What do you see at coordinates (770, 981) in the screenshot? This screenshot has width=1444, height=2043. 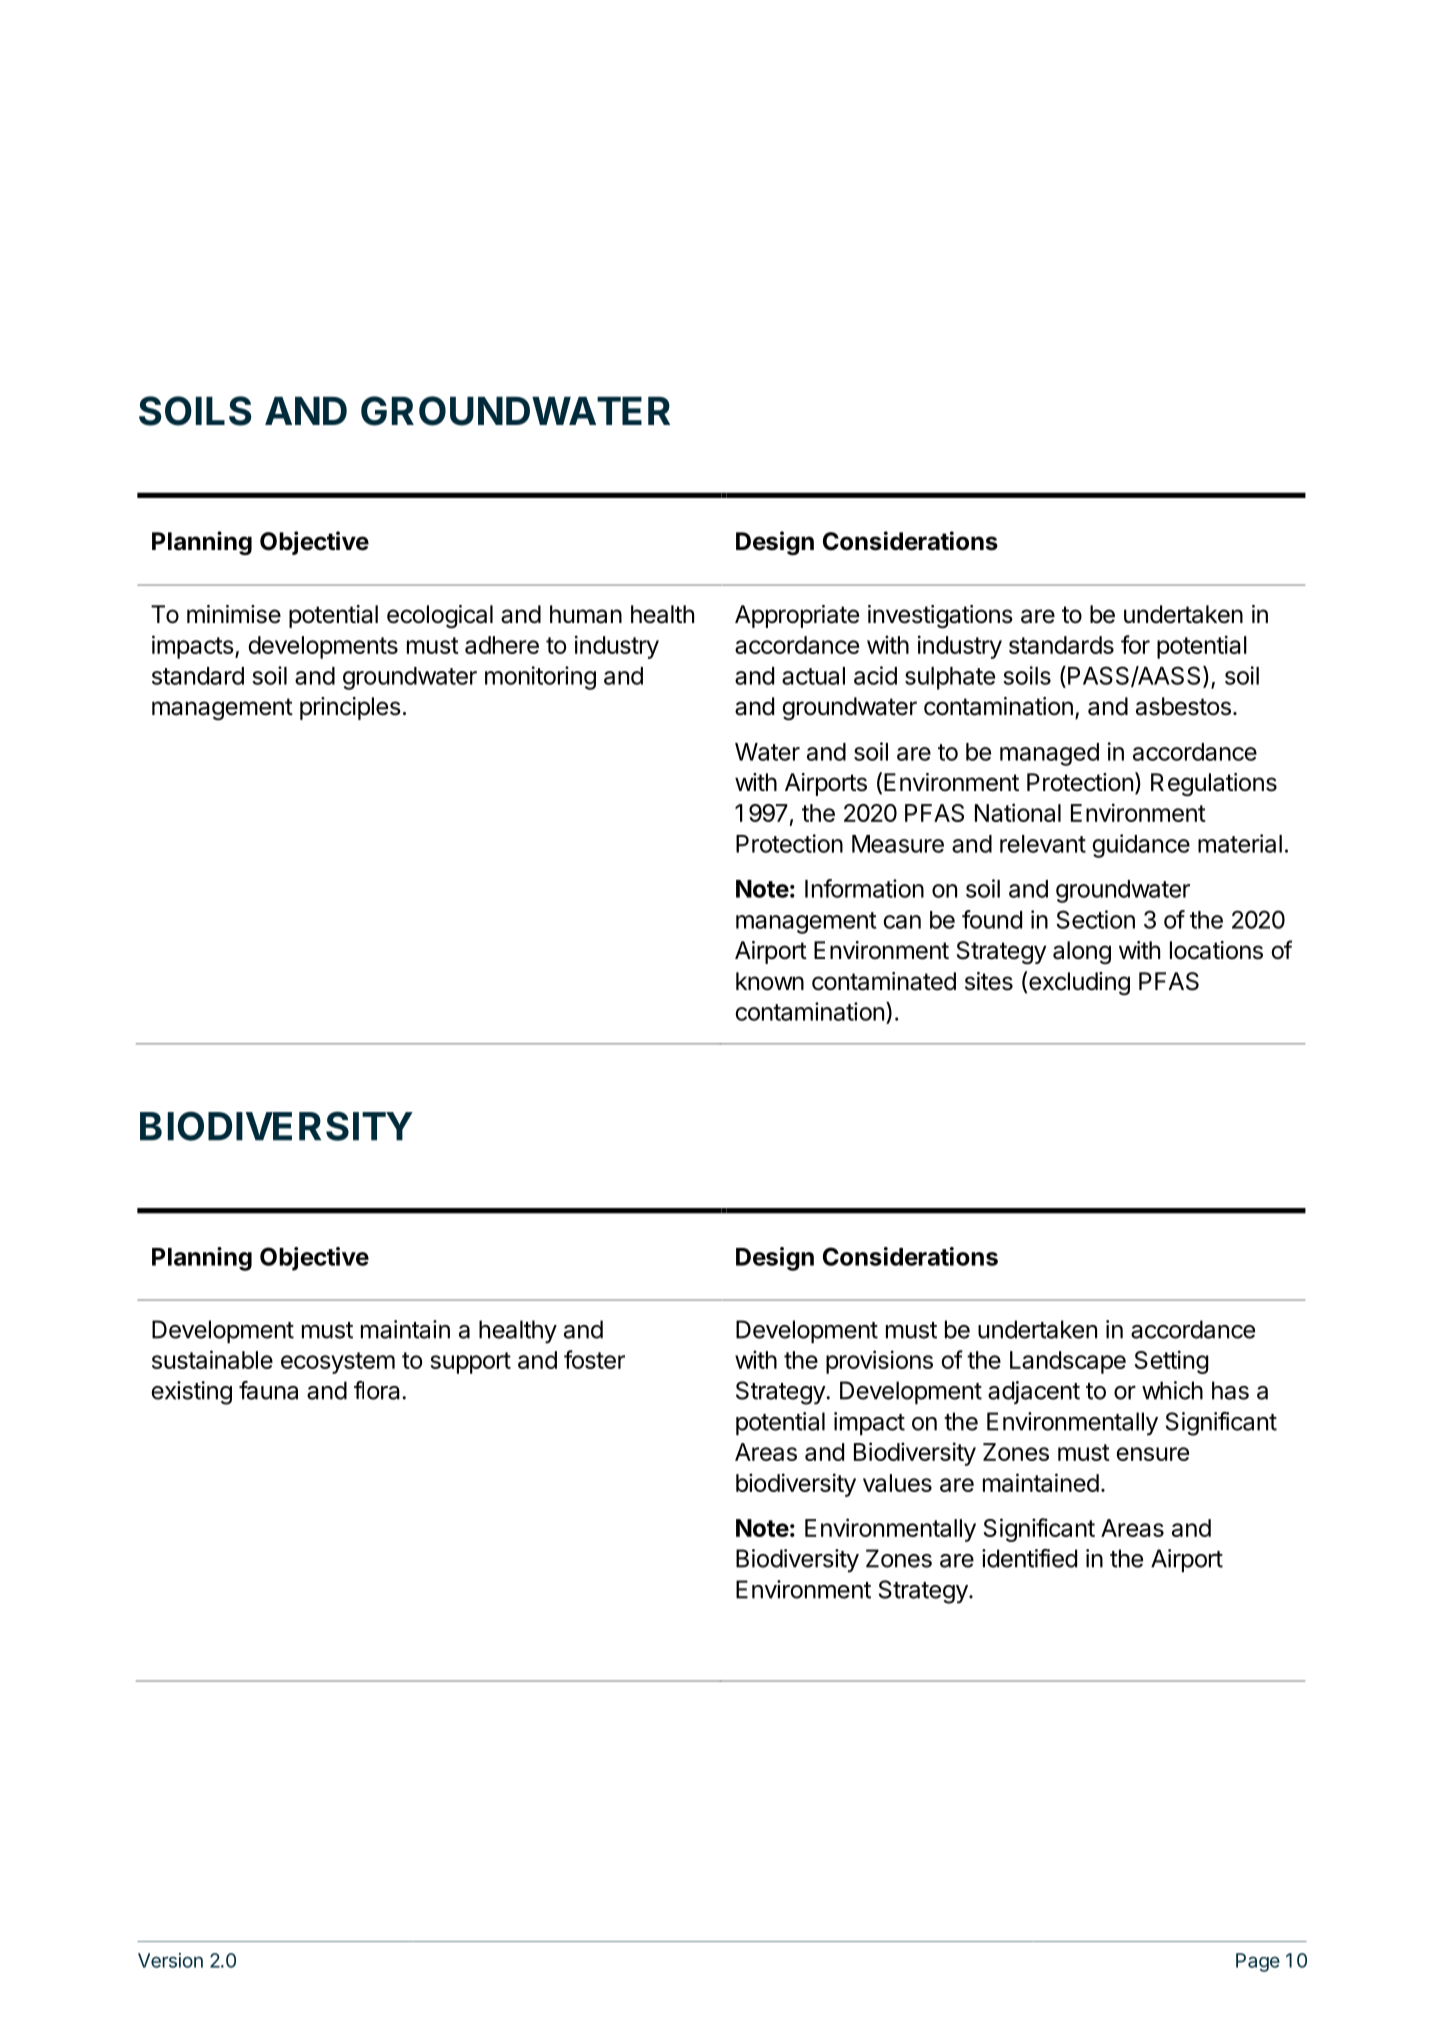 I see `known` at bounding box center [770, 981].
